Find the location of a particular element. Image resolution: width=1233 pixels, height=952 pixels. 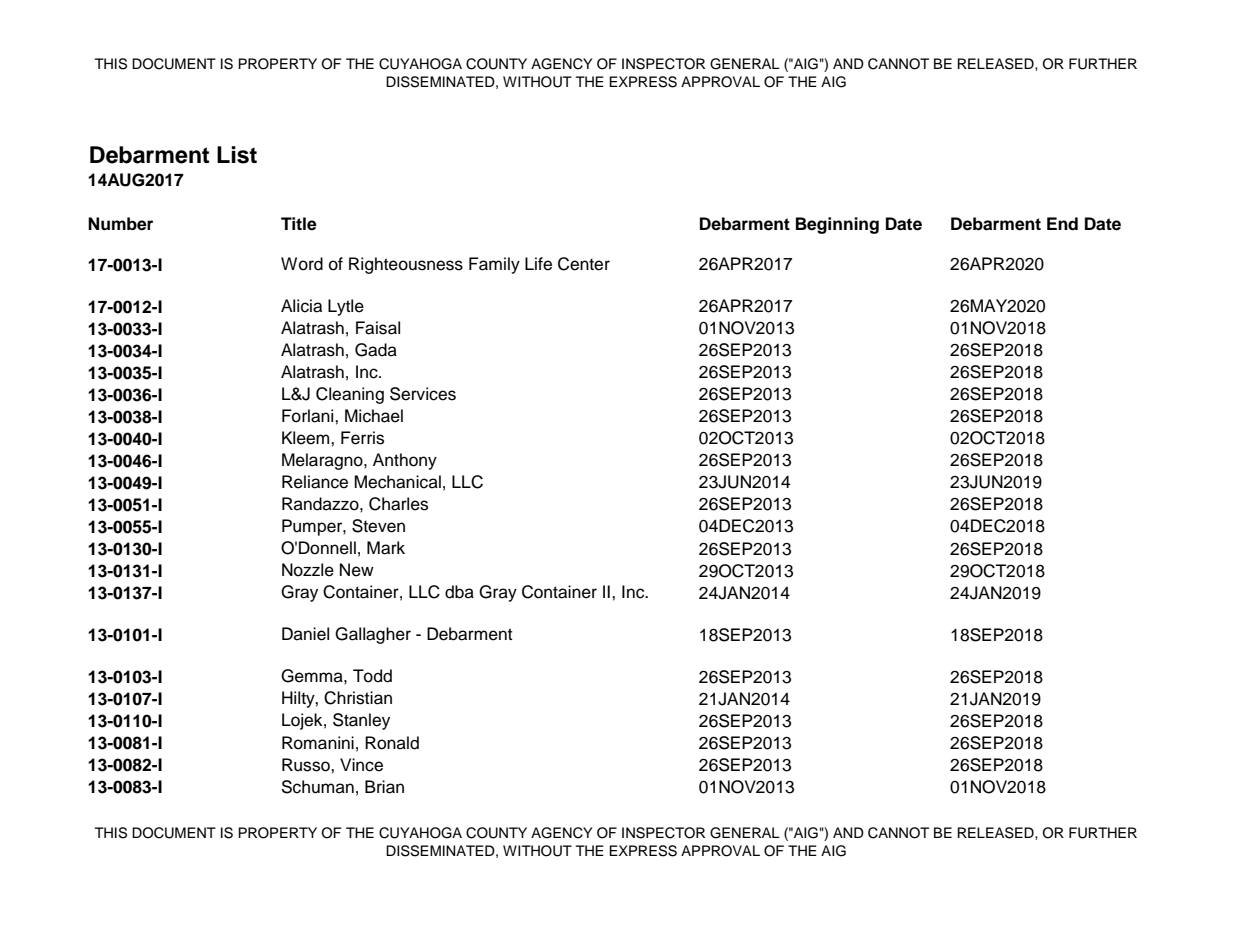

Center is located at coordinates (584, 264).
